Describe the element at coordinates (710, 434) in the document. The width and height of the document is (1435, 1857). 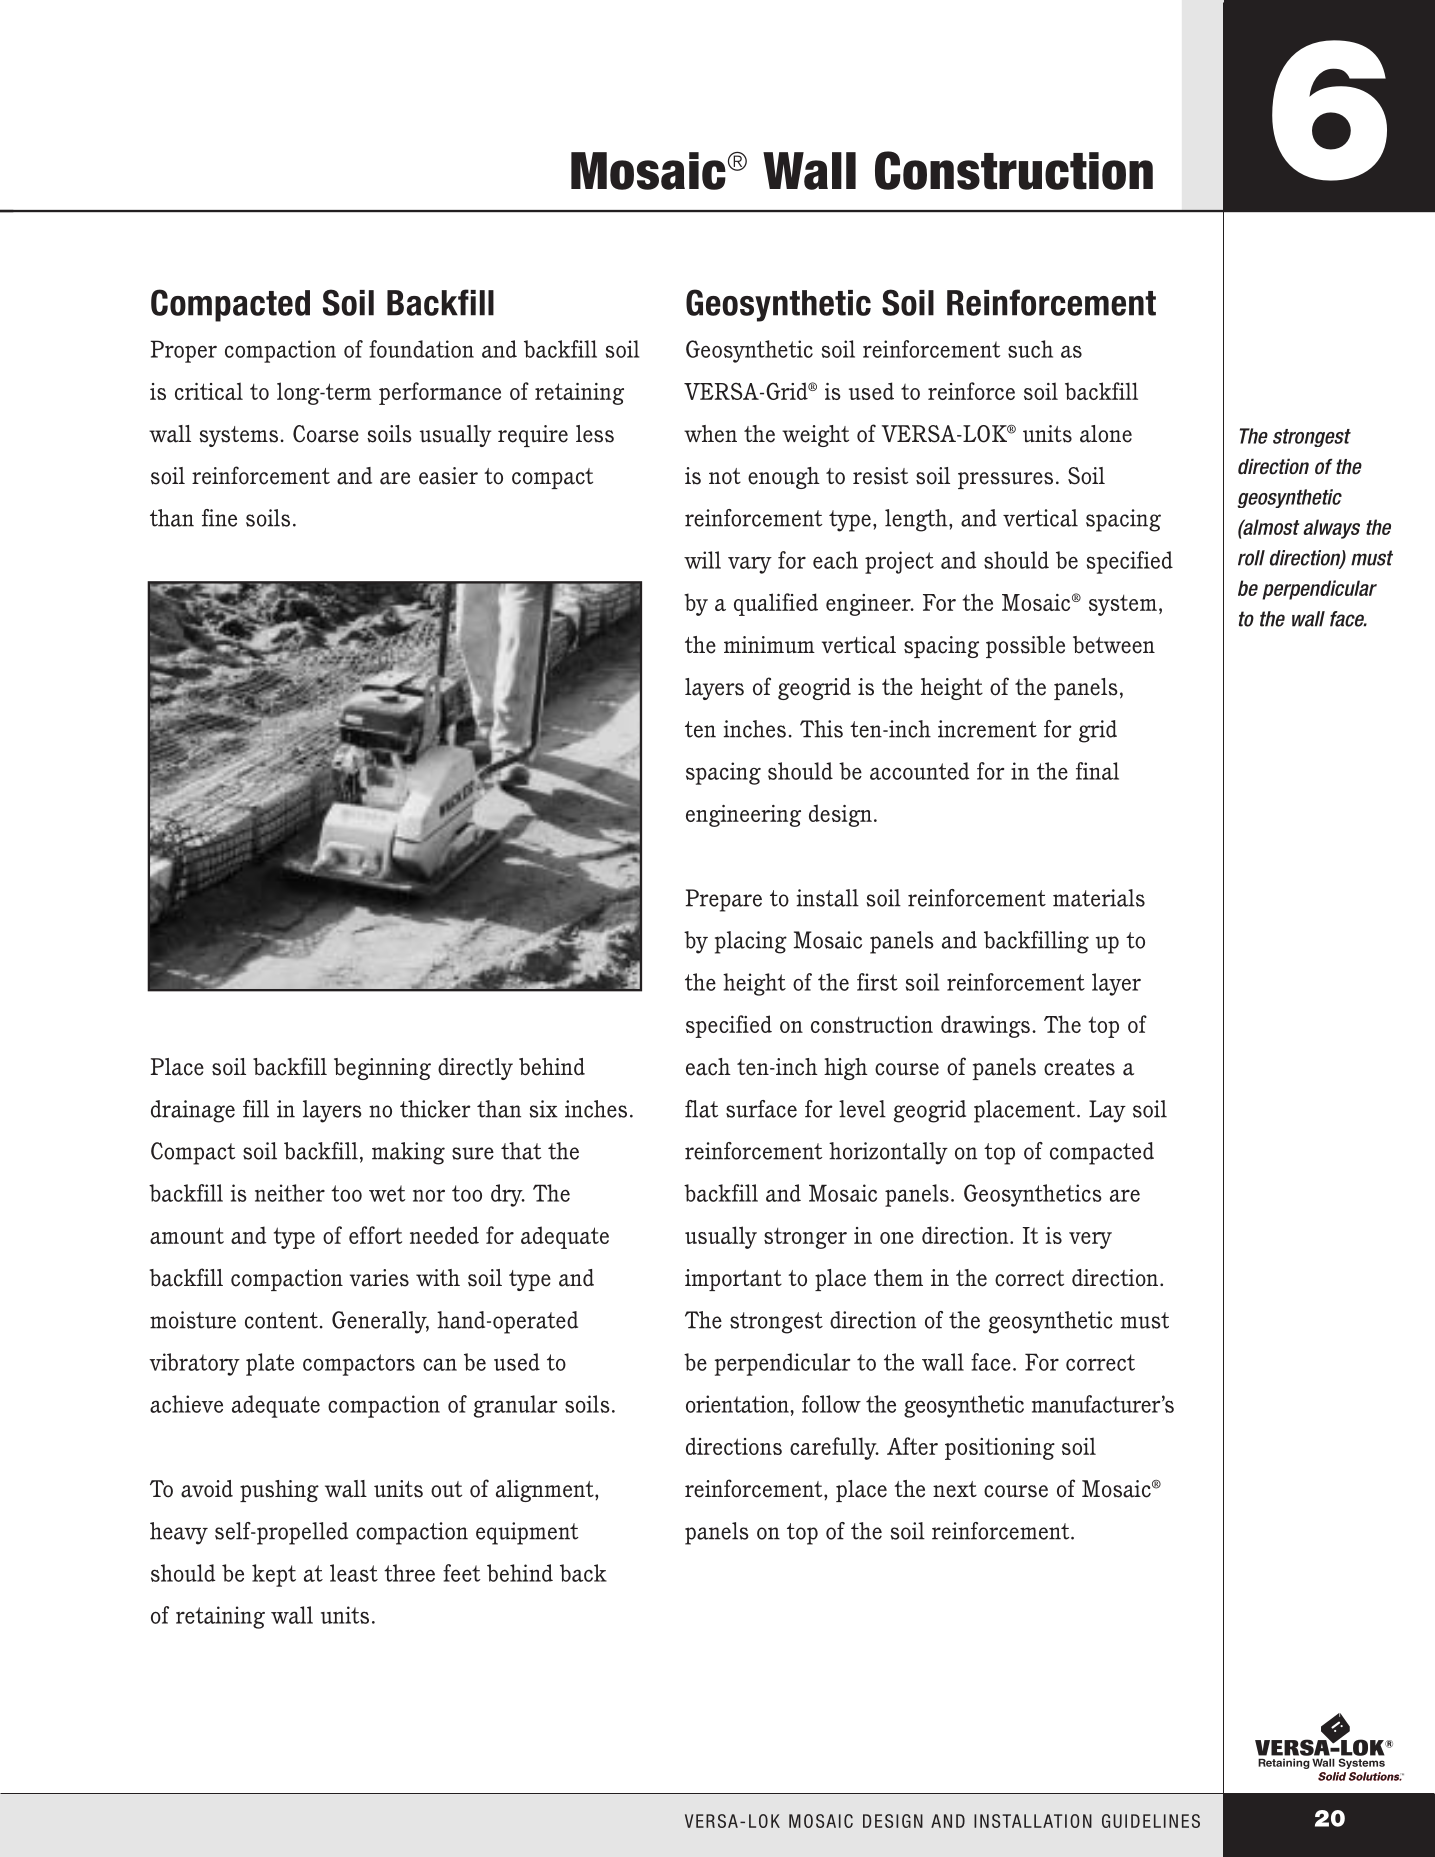
I see `when` at that location.
